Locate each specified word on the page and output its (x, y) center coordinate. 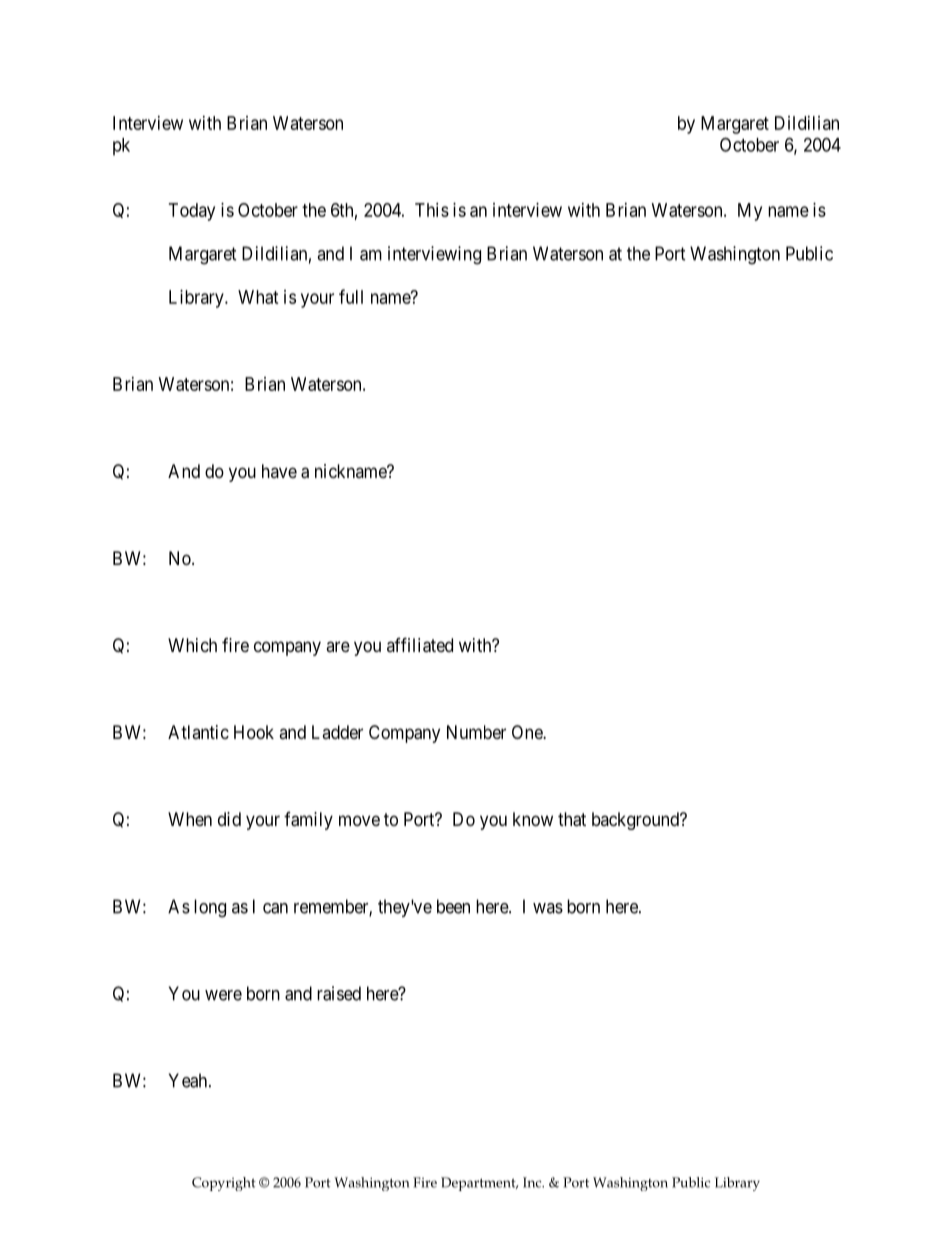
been (453, 906)
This (432, 210)
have (279, 471)
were (223, 995)
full (351, 296)
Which (192, 645)
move (359, 820)
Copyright (224, 1184)
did (229, 819)
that (572, 819)
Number (476, 732)
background (636, 821)
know (533, 819)
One (528, 732)
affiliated (420, 645)
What (258, 297)
